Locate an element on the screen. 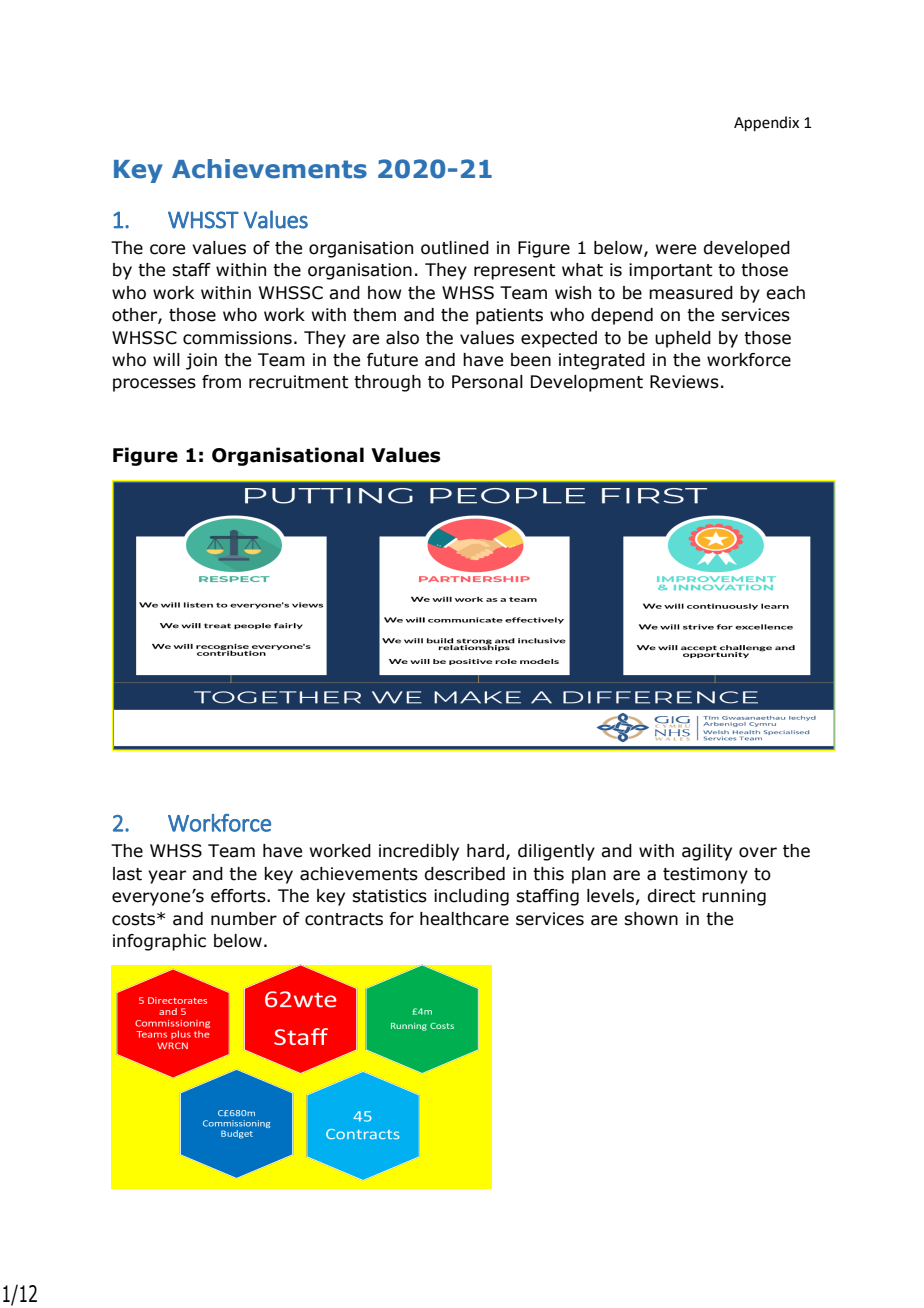  Appendix is located at coordinates (766, 123).
